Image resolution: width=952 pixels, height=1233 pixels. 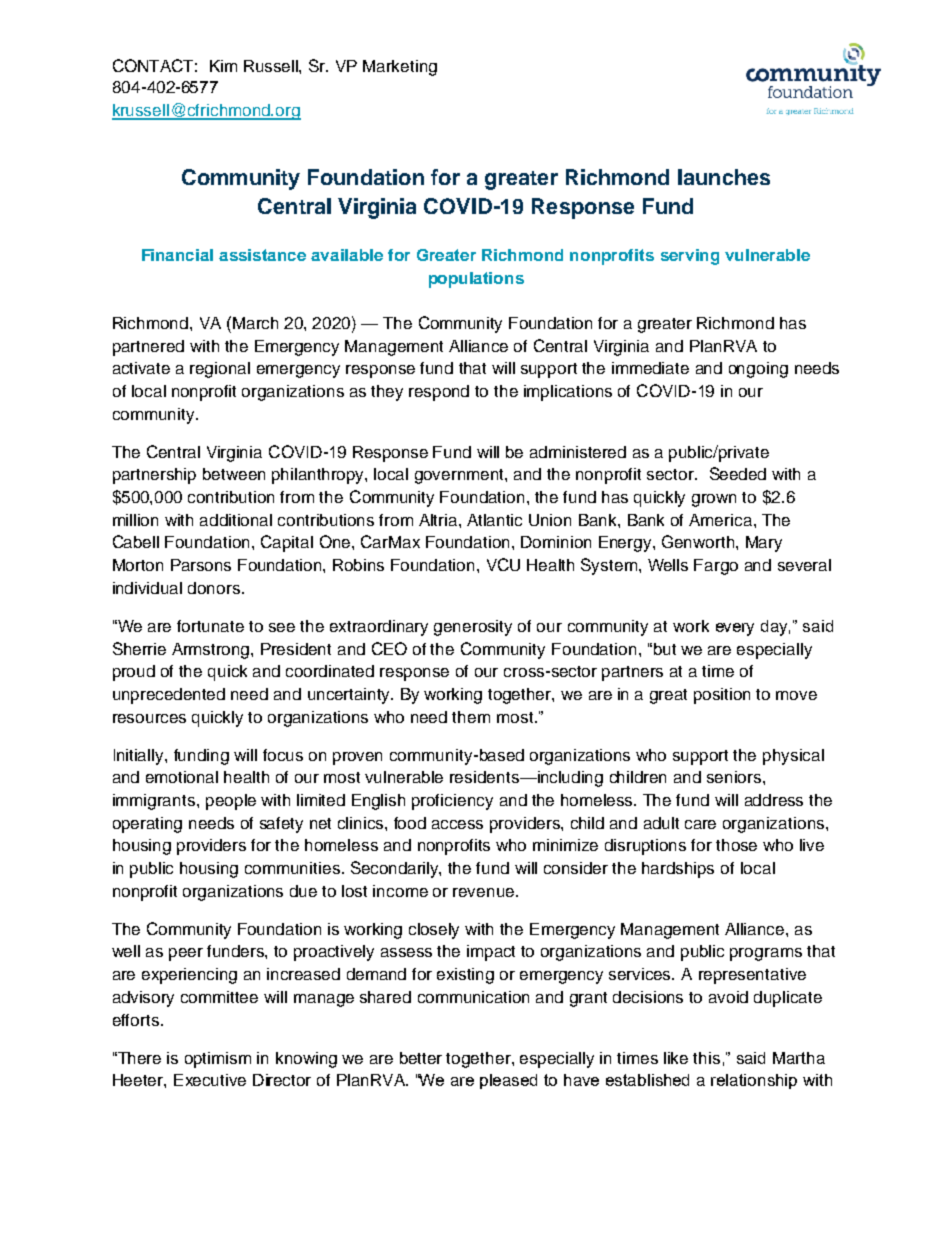 What do you see at coordinates (758, 370) in the document?
I see `ongoing` at bounding box center [758, 370].
